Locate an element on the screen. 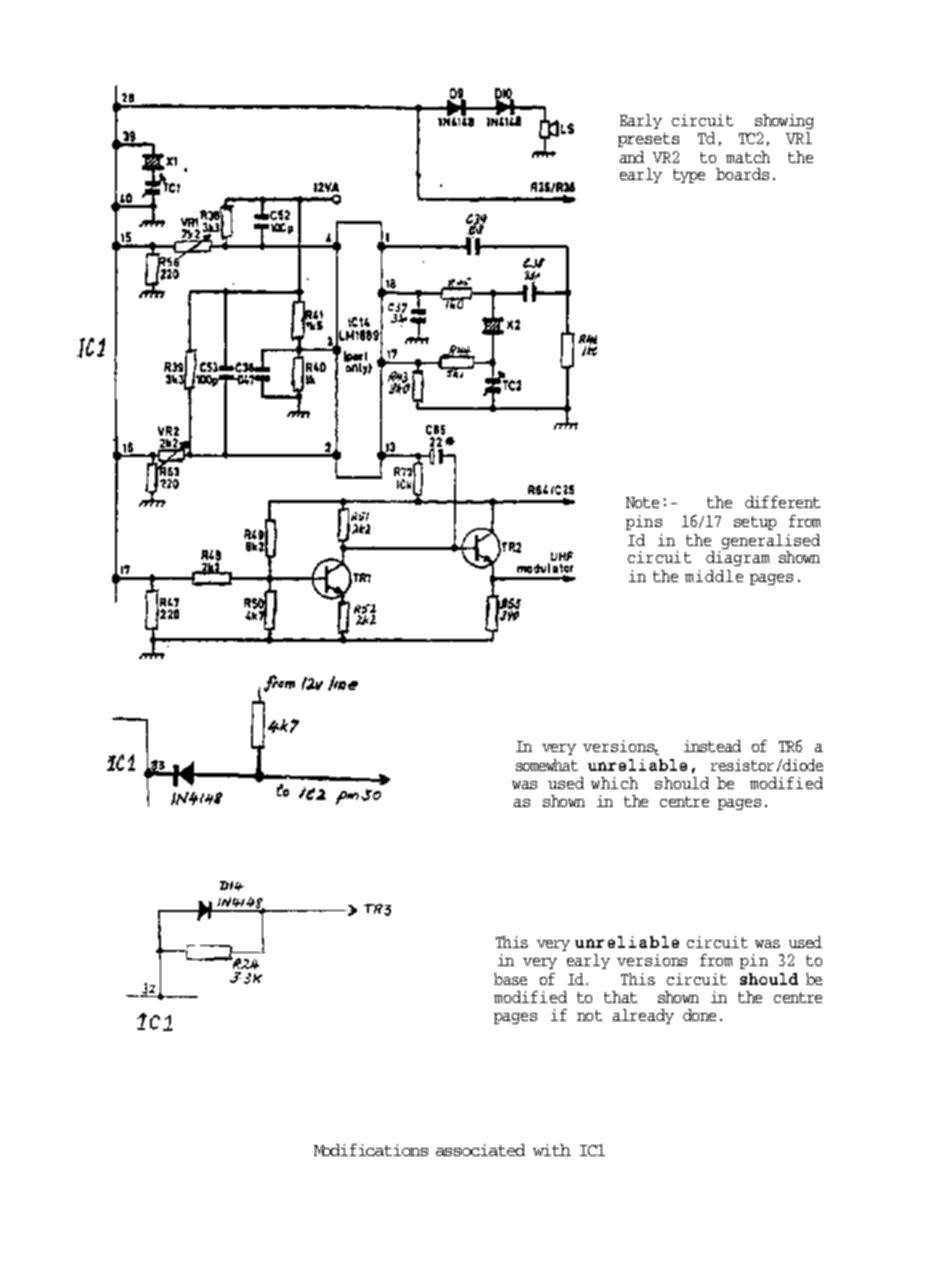 The height and width of the screenshot is (1288, 945). and is located at coordinates (632, 157).
